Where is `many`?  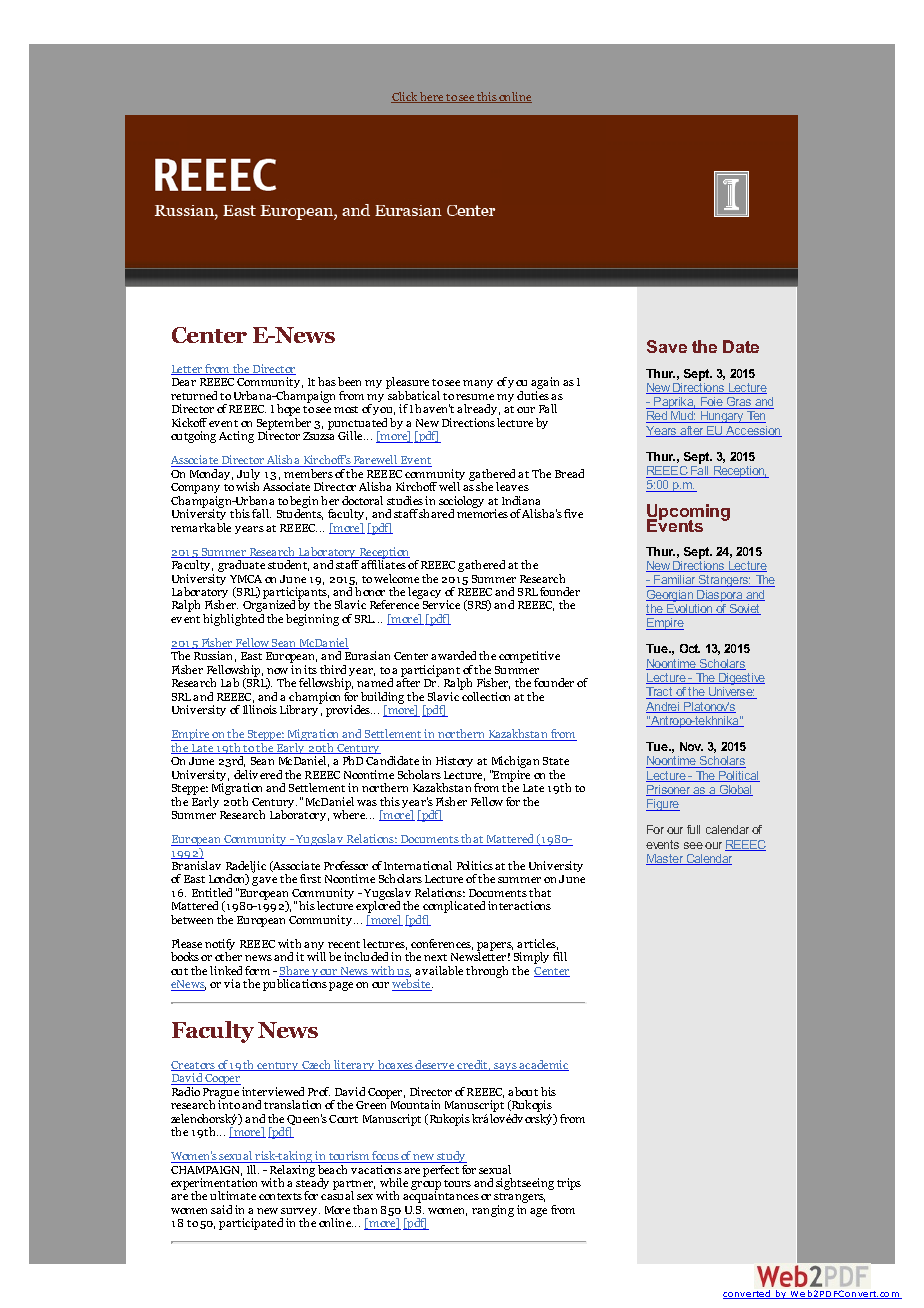 many is located at coordinates (478, 384).
